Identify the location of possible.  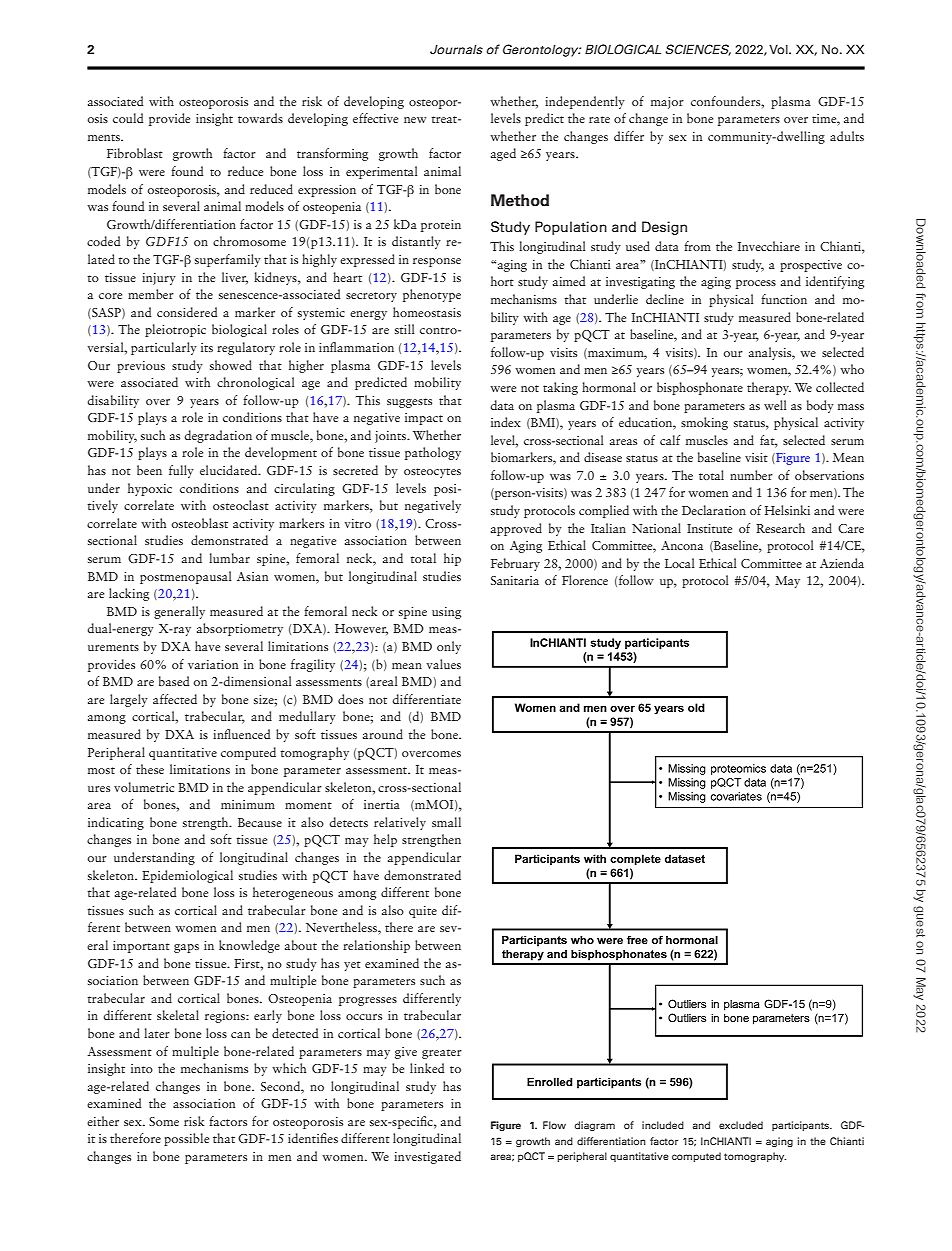
(186, 1139).
